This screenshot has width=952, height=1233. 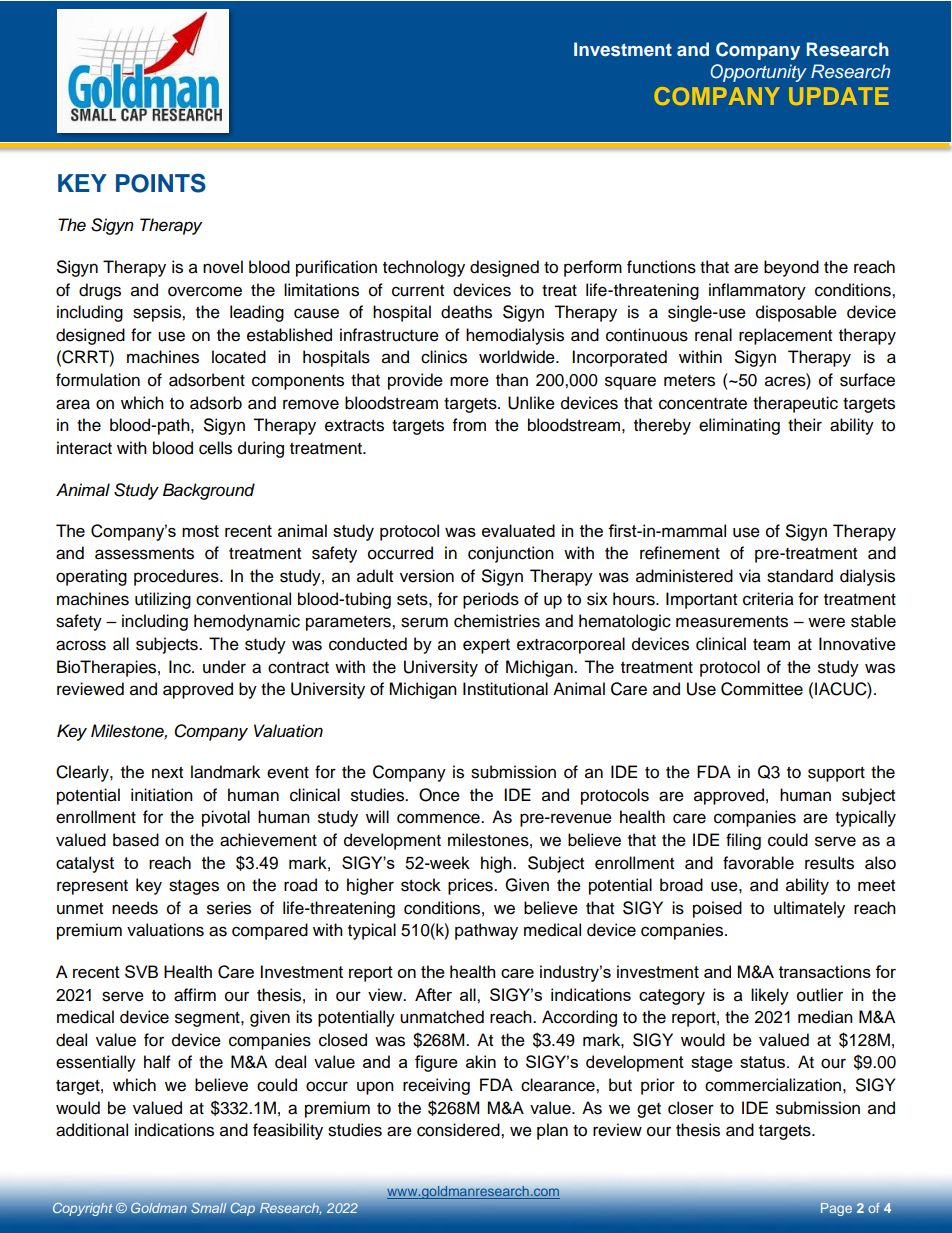 I want to click on more, so click(x=469, y=381).
